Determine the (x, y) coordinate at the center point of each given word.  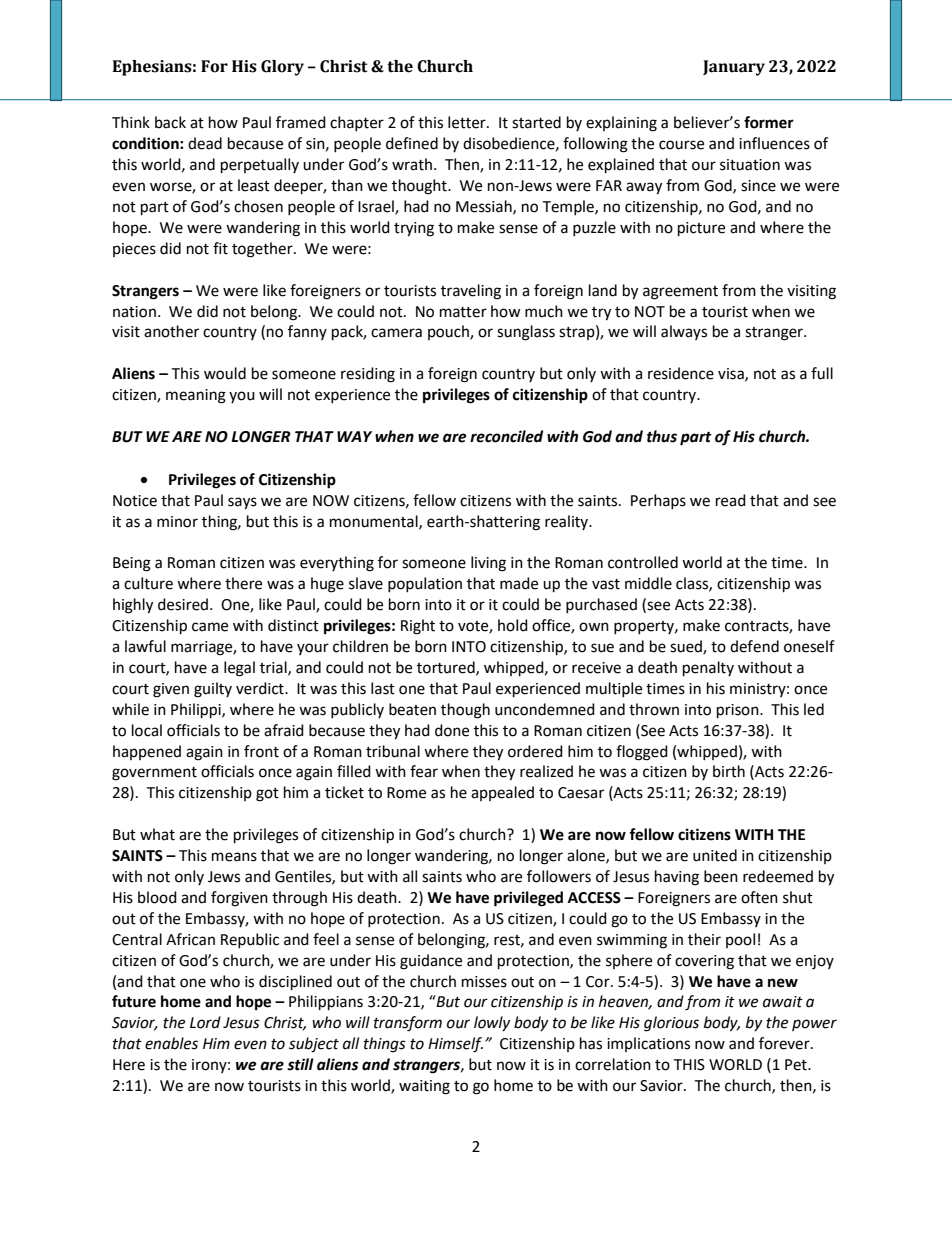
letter (468, 122)
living (488, 564)
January (734, 68)
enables (171, 1043)
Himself (455, 1045)
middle (648, 583)
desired (184, 604)
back (170, 122)
